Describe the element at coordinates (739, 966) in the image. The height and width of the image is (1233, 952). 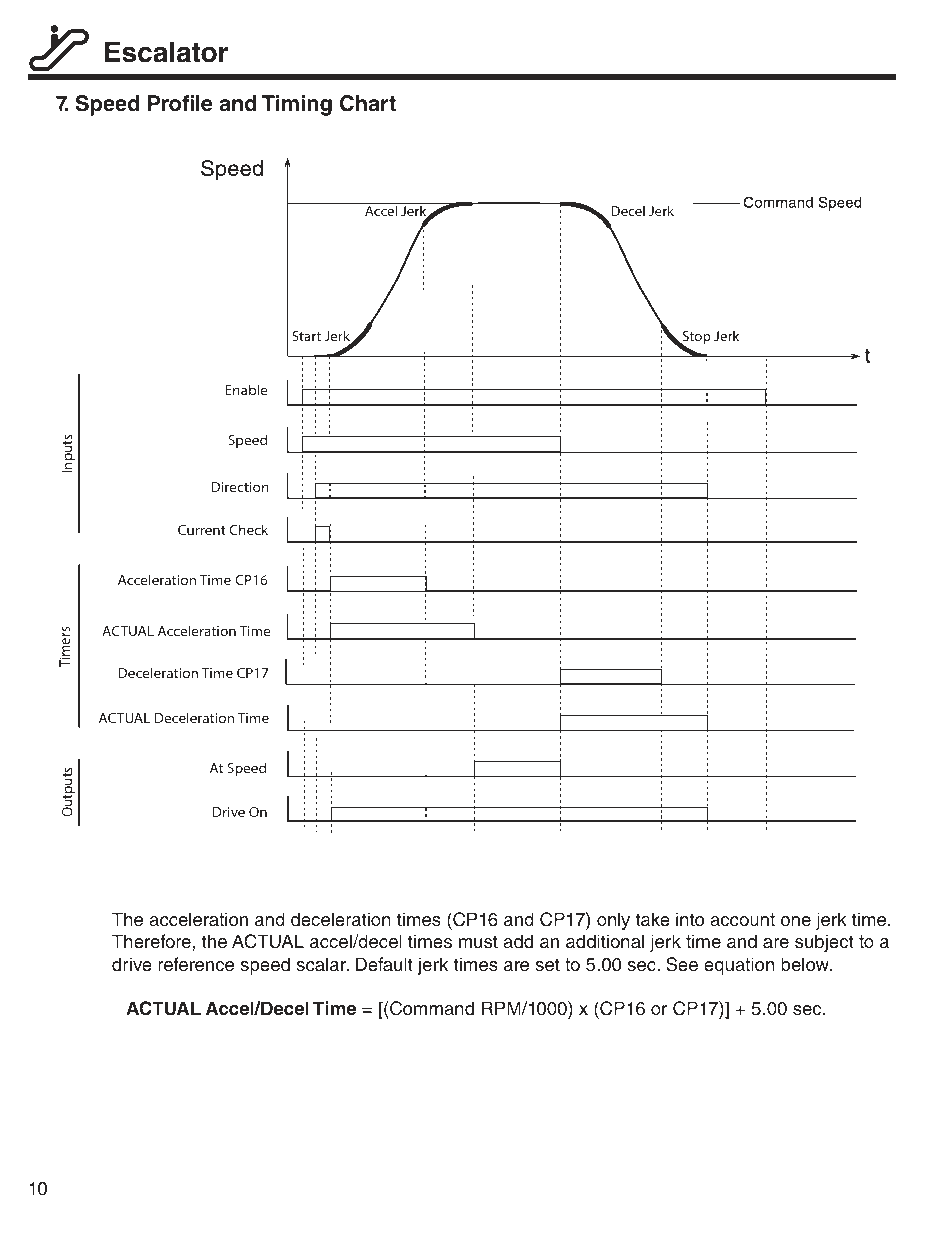
I see `equation` at that location.
